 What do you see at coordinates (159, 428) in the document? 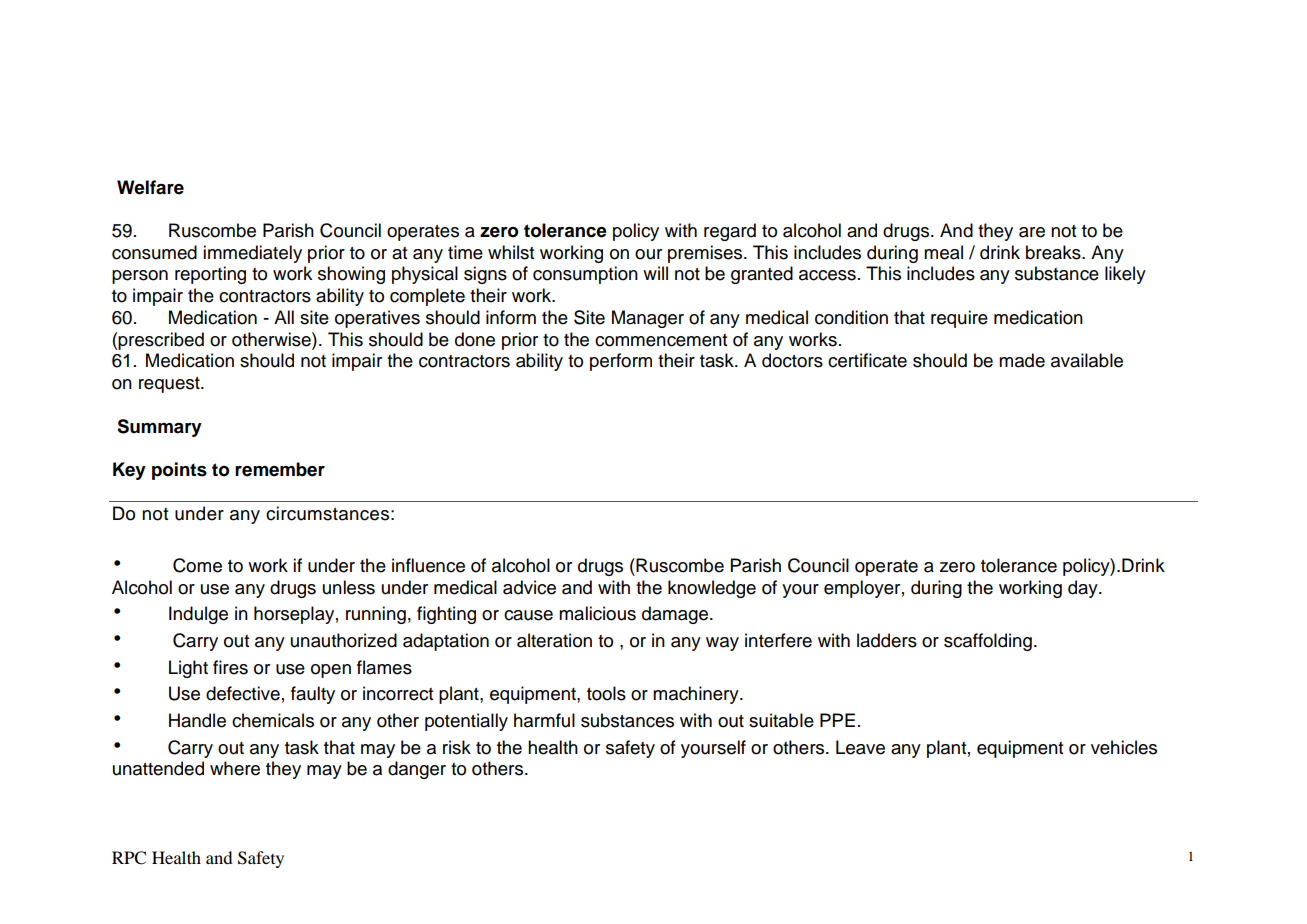
I see `Summary` at bounding box center [159, 428].
